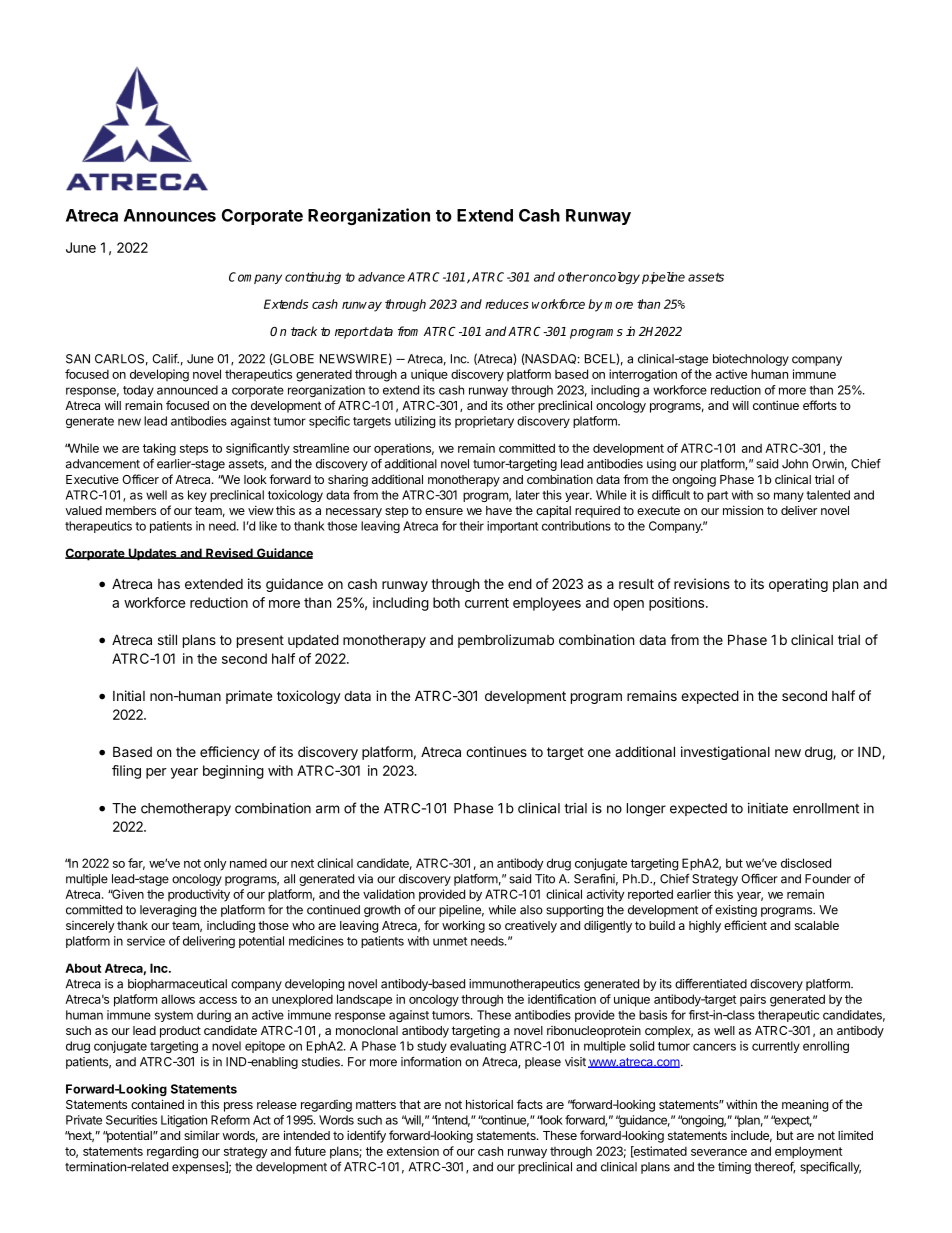 The image size is (952, 1233). What do you see at coordinates (413, 1151) in the screenshot?
I see `extension` at bounding box center [413, 1151].
